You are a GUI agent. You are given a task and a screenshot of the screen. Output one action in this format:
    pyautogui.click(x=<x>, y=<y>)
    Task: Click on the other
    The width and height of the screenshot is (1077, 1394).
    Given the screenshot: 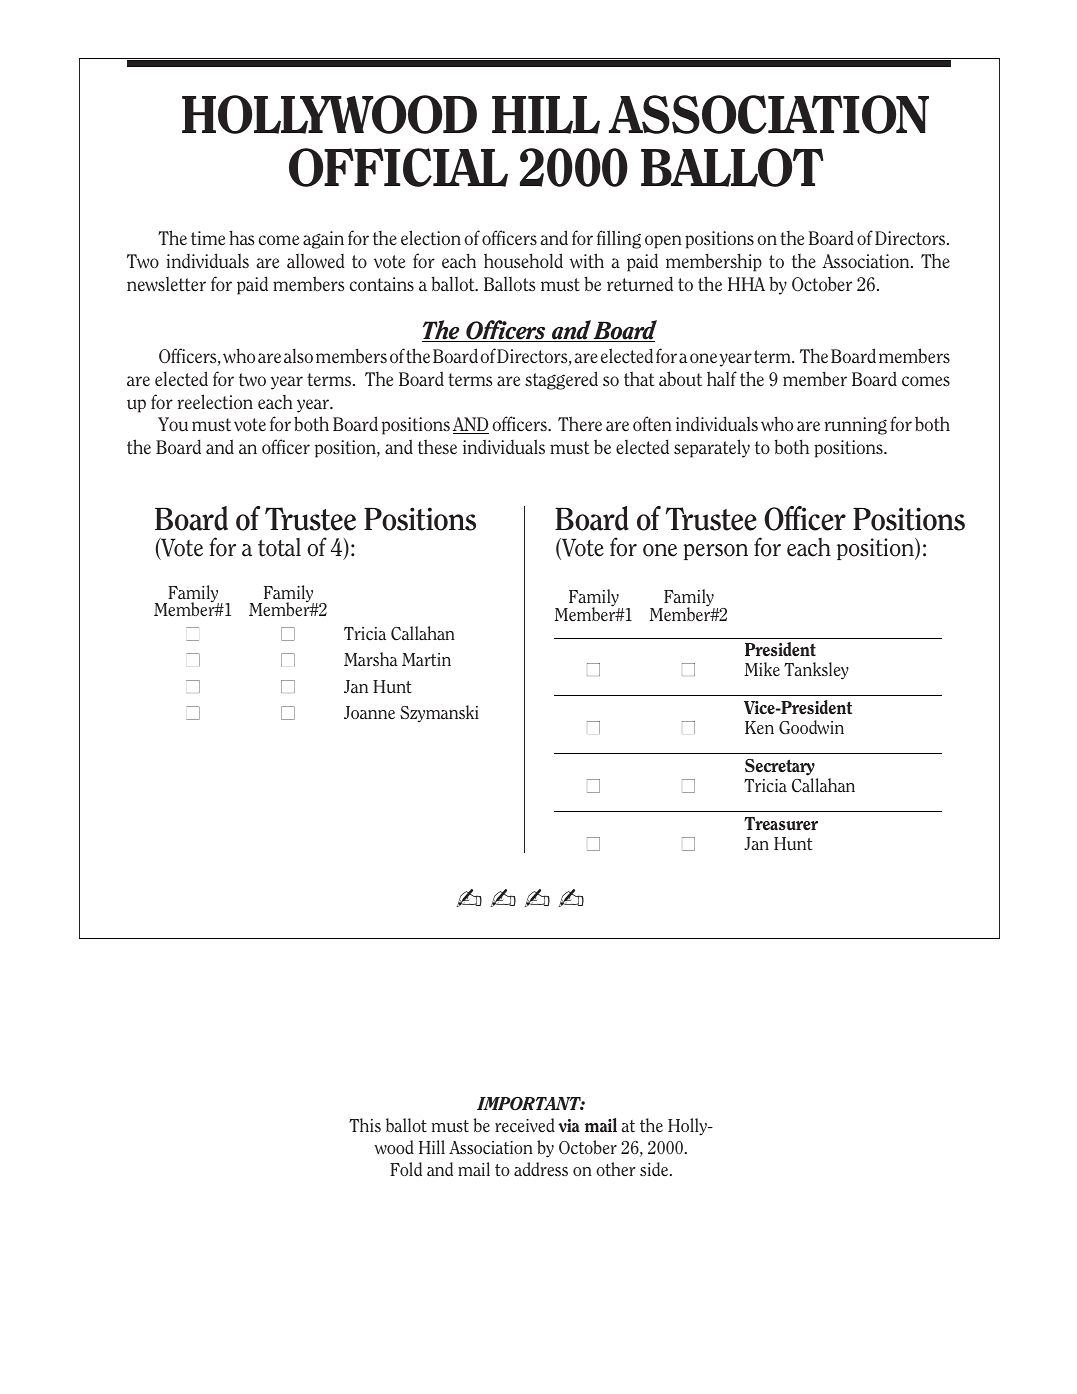 What is the action you would take?
    pyautogui.click(x=616, y=1169)
